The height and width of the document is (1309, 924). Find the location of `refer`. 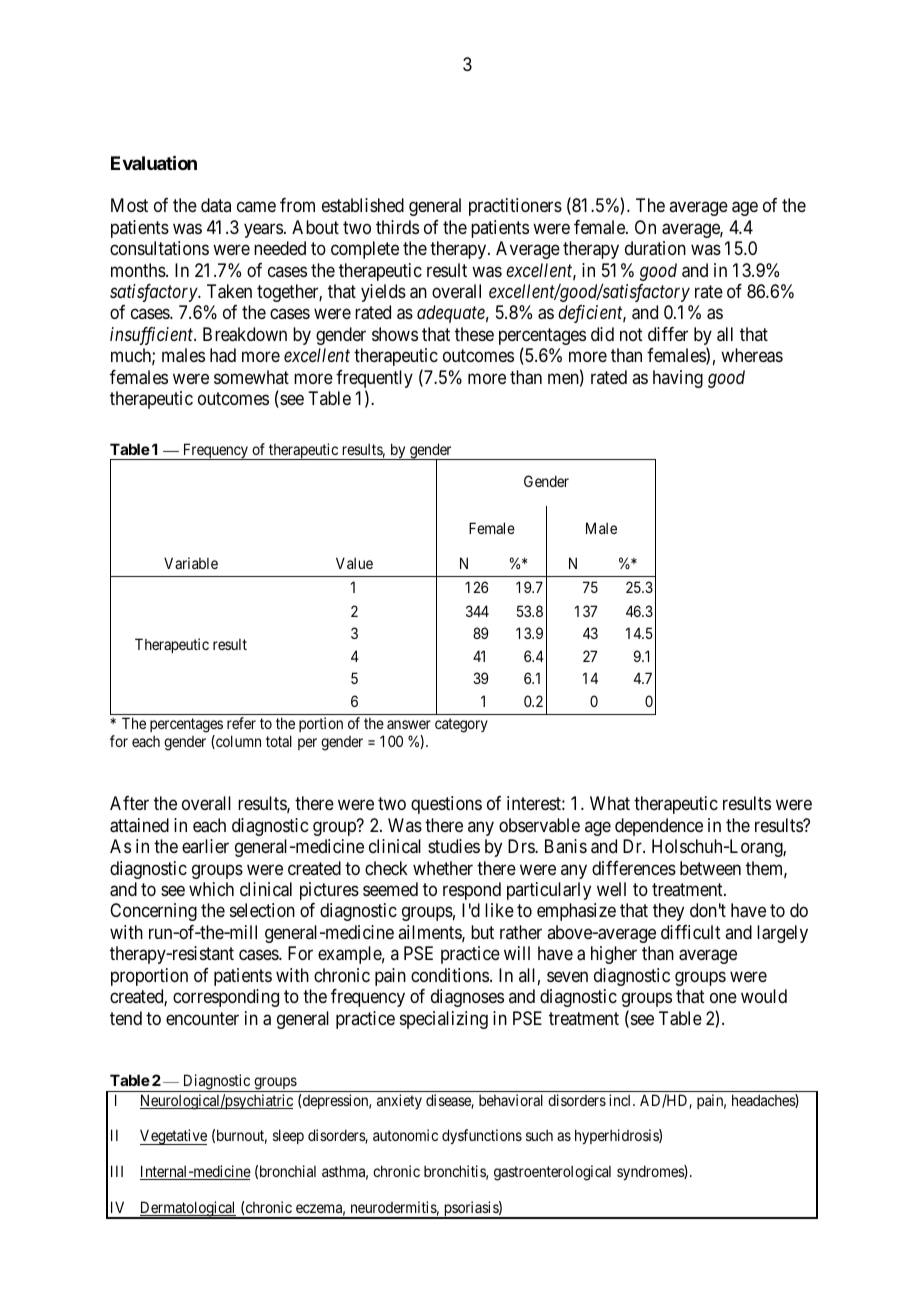

refer is located at coordinates (241, 723).
